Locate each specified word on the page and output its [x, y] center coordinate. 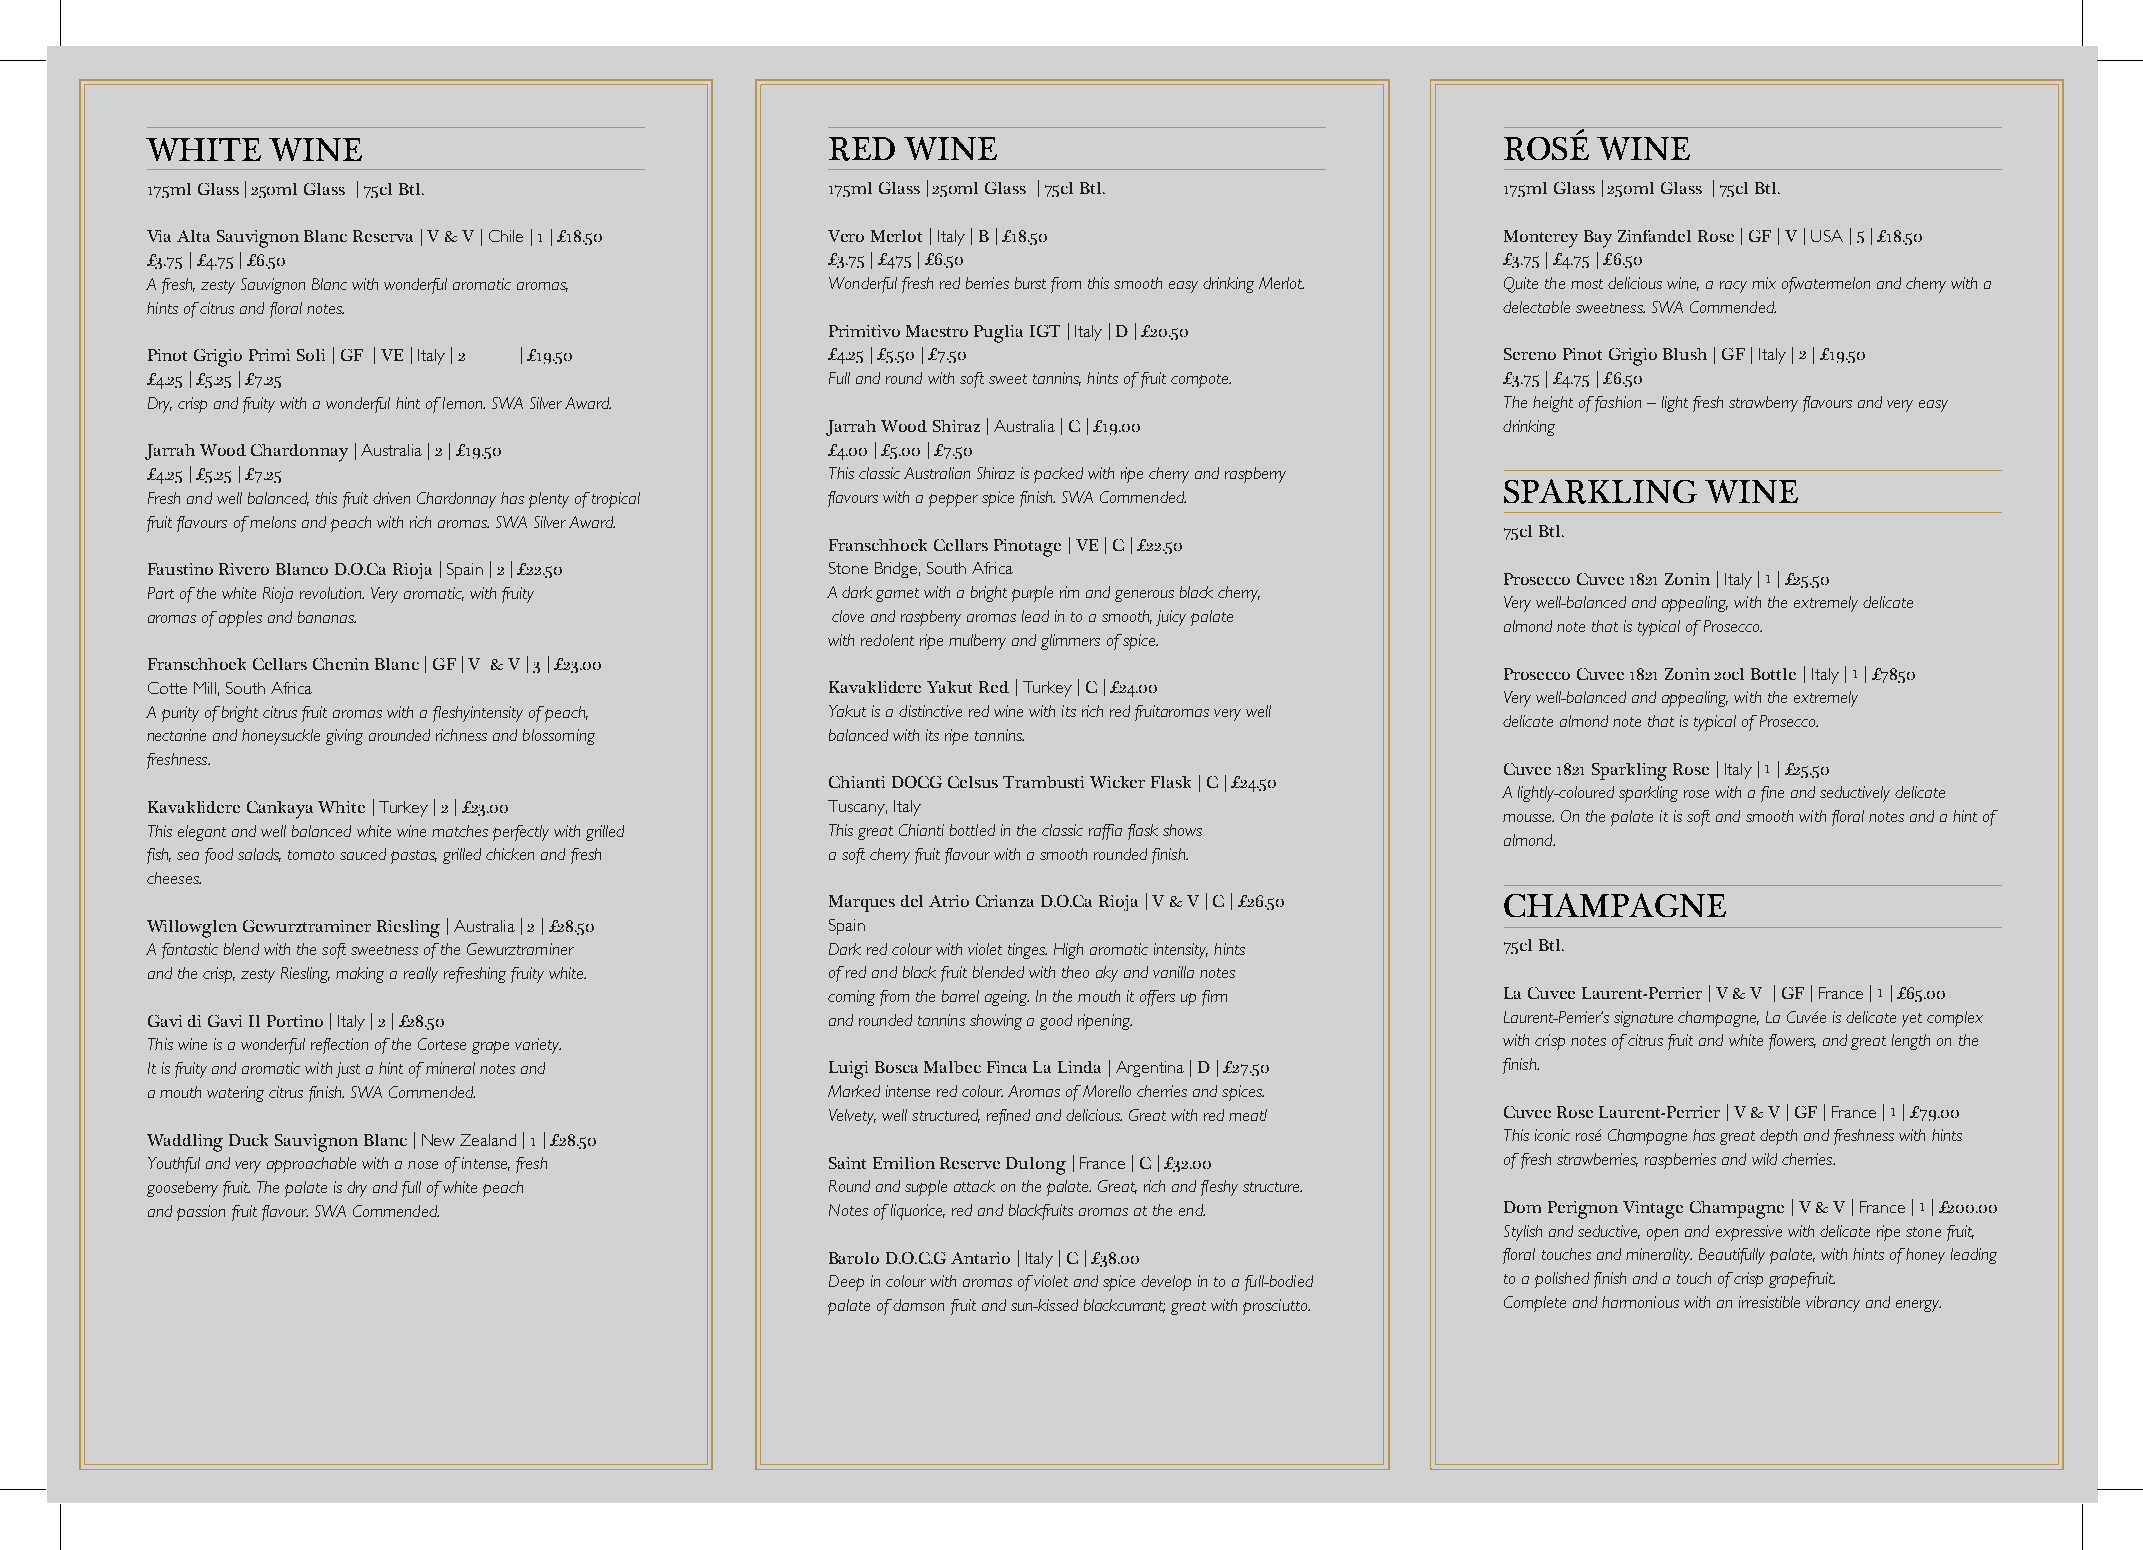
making [360, 975]
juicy [1171, 618]
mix [1764, 283]
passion [201, 1213]
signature [1643, 1019]
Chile [506, 236]
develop [1166, 1283]
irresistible [1769, 1302]
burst [1030, 283]
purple [1032, 594]
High [1068, 951]
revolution [332, 593]
